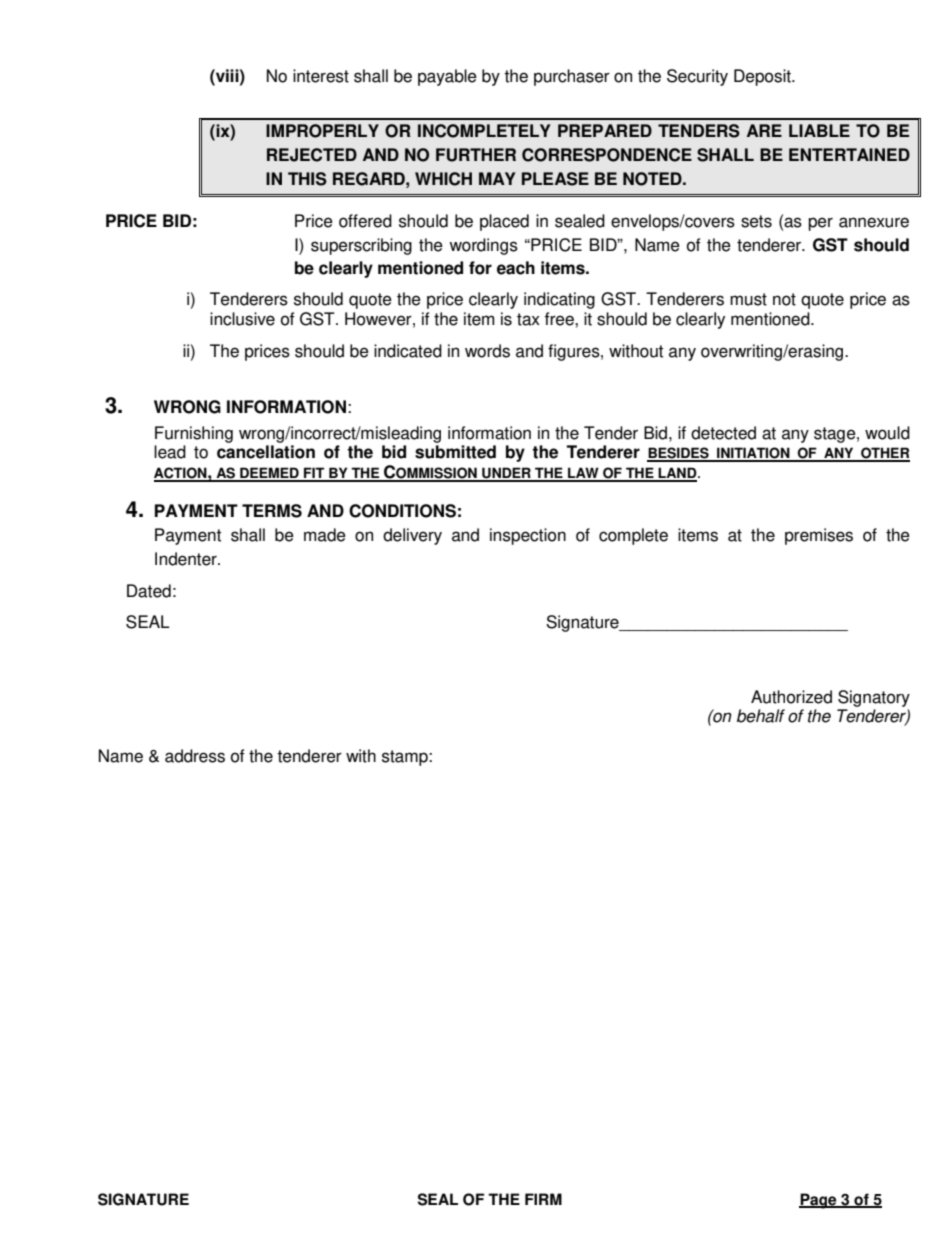 This image has height=1233, width=952. I want to click on purchaser, so click(572, 77).
